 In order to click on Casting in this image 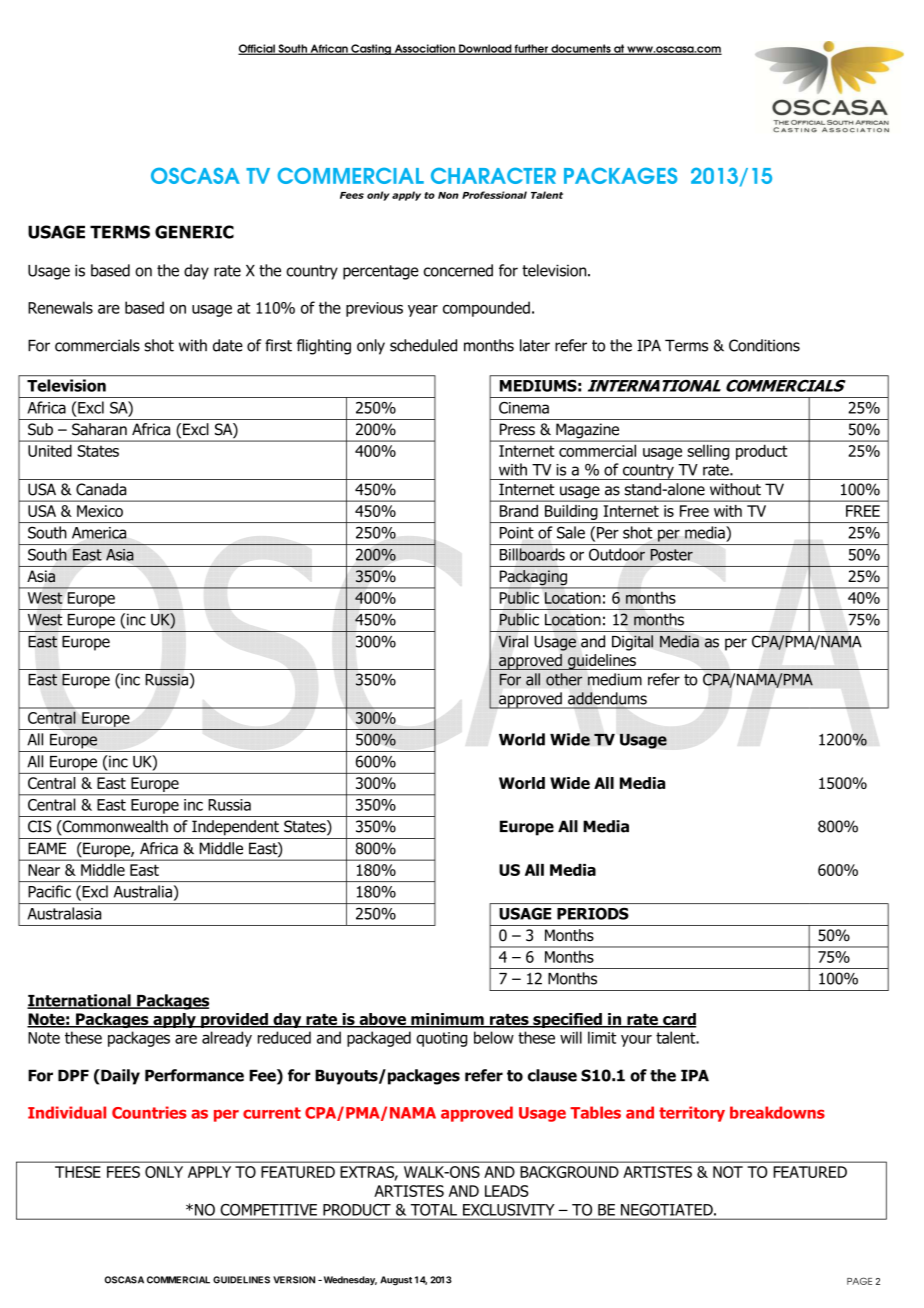, I will do `click(371, 49)`.
